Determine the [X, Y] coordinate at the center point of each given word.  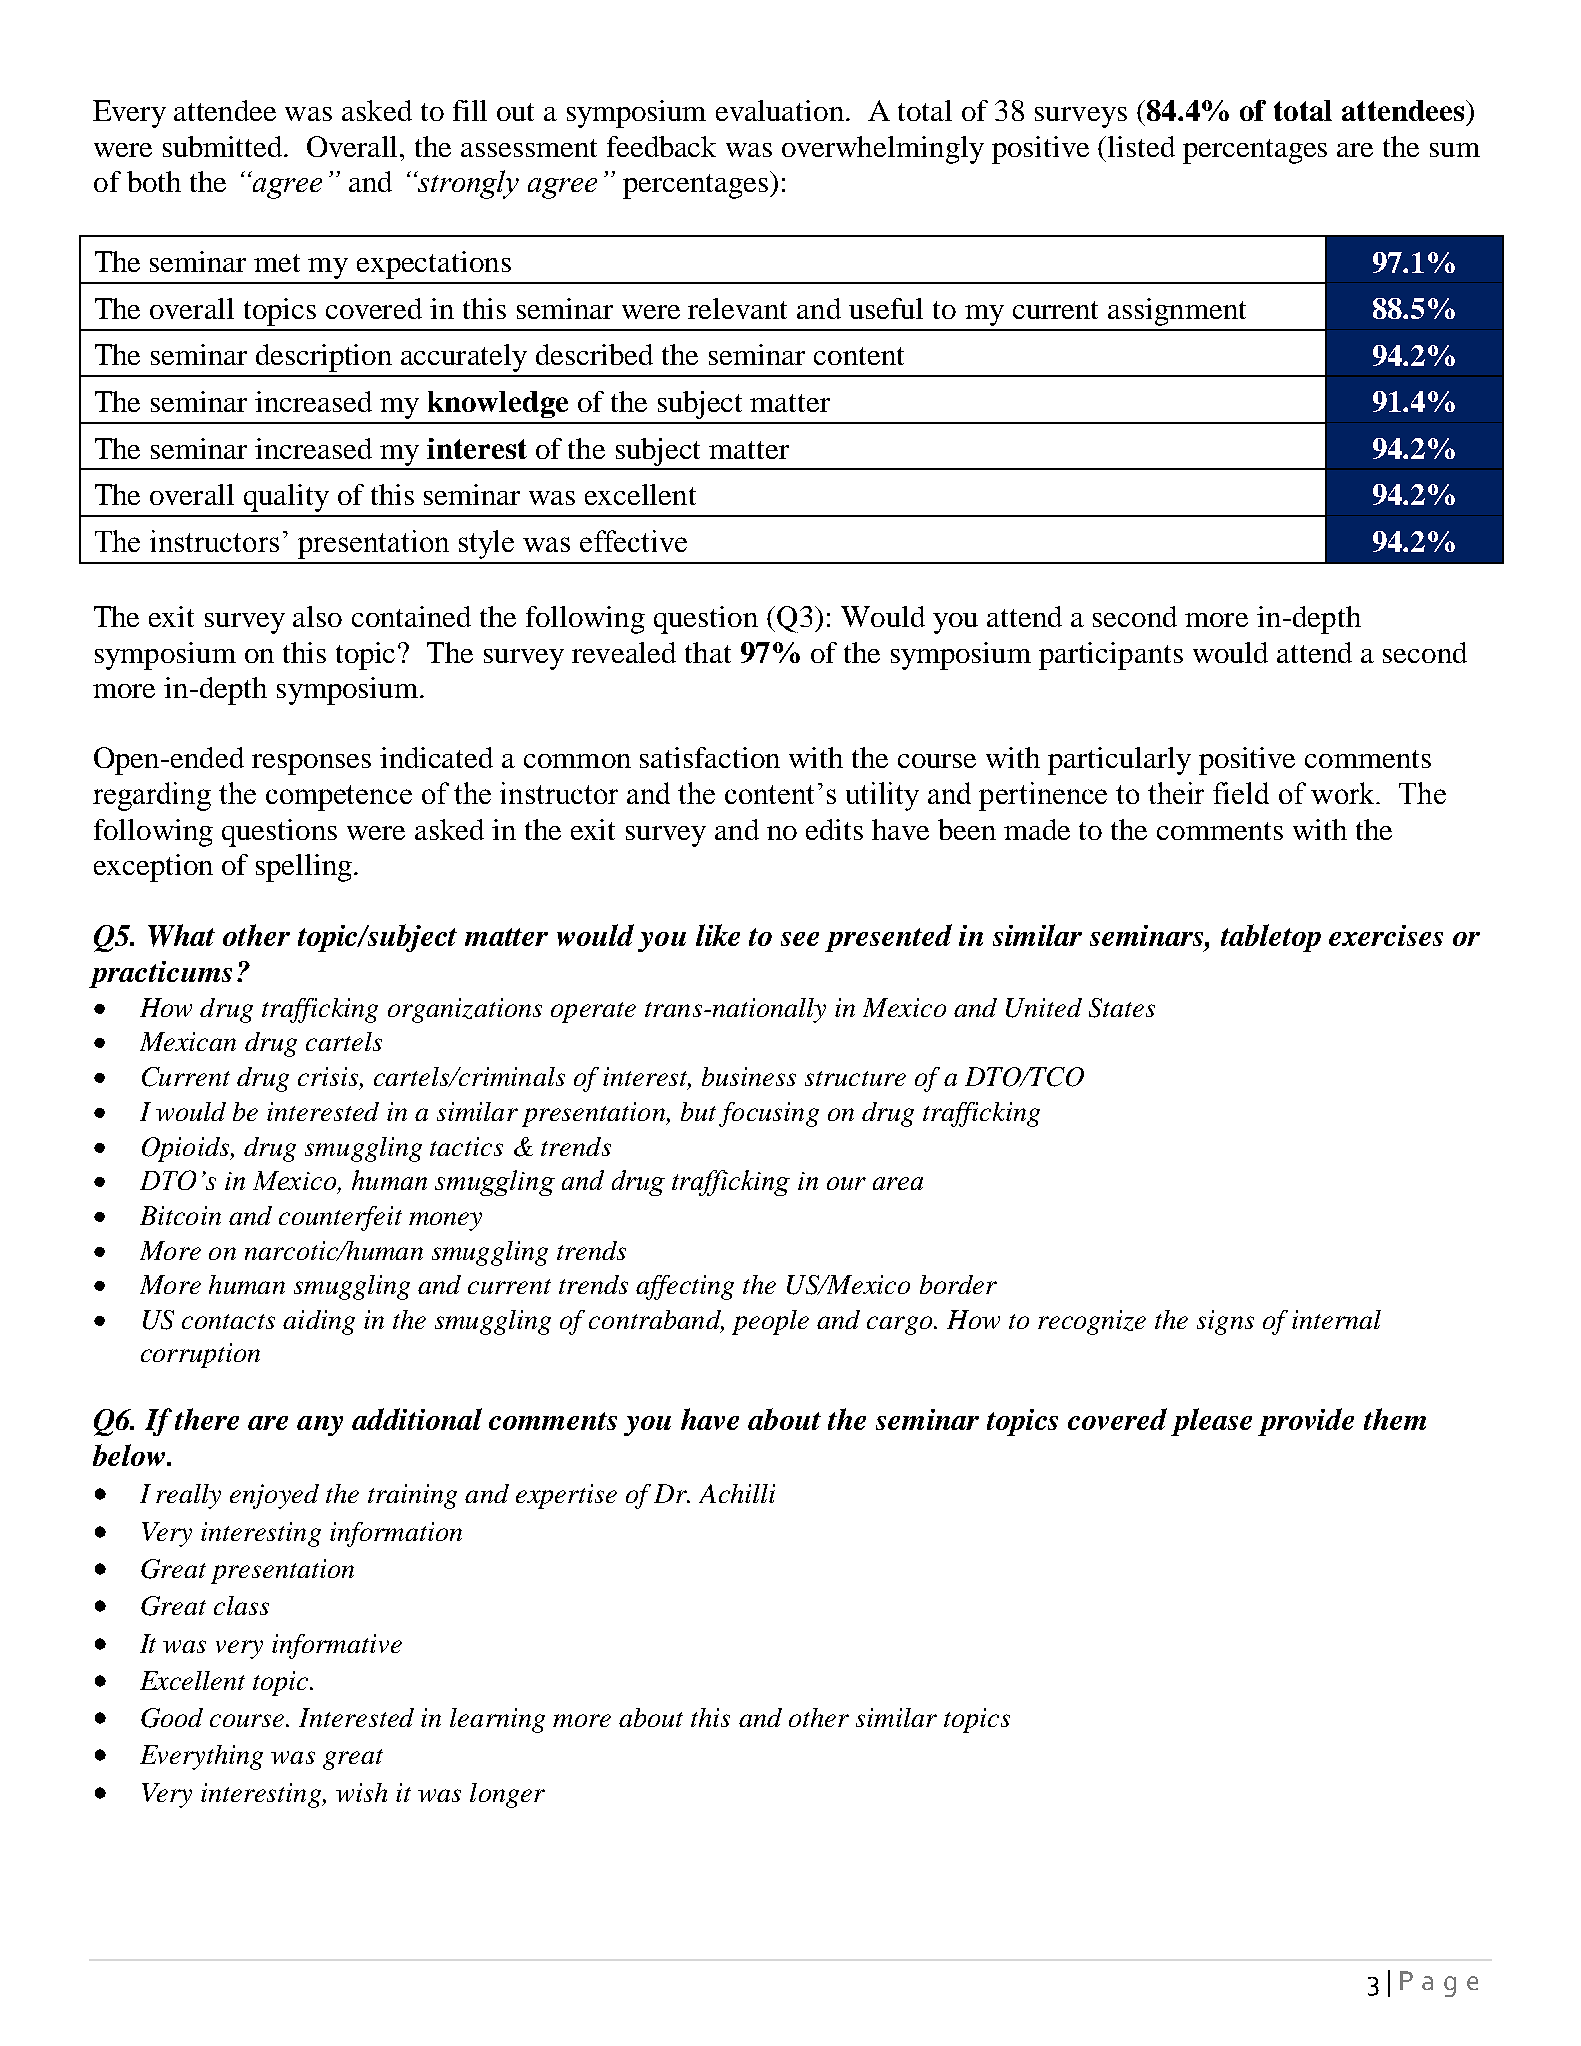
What [181, 935]
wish [361, 1792]
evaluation [780, 110]
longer [507, 1795]
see [800, 939]
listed [1141, 146]
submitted [224, 146]
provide [1306, 1422]
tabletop [1271, 938]
